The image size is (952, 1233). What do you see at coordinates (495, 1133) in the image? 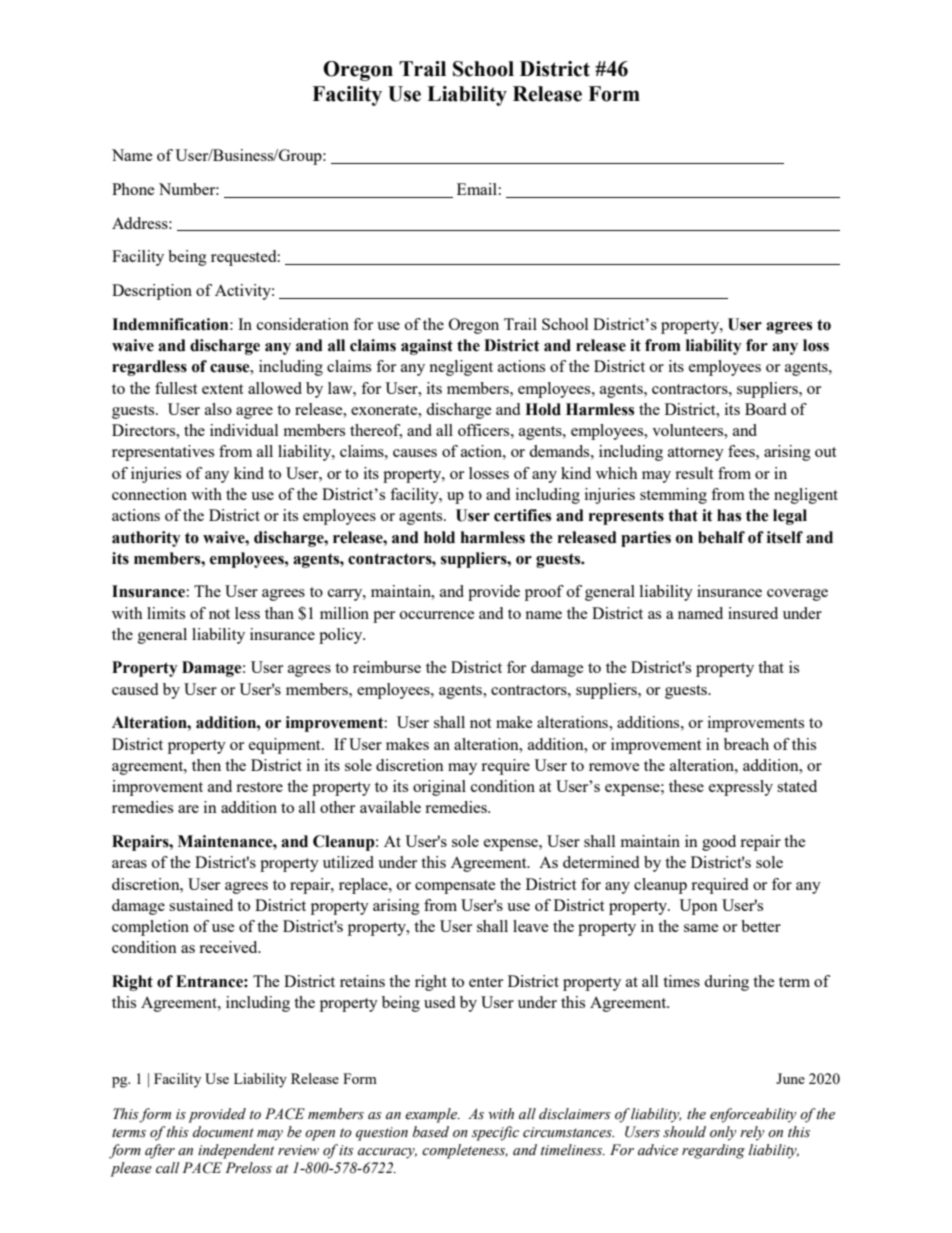
I see `specific` at bounding box center [495, 1133].
